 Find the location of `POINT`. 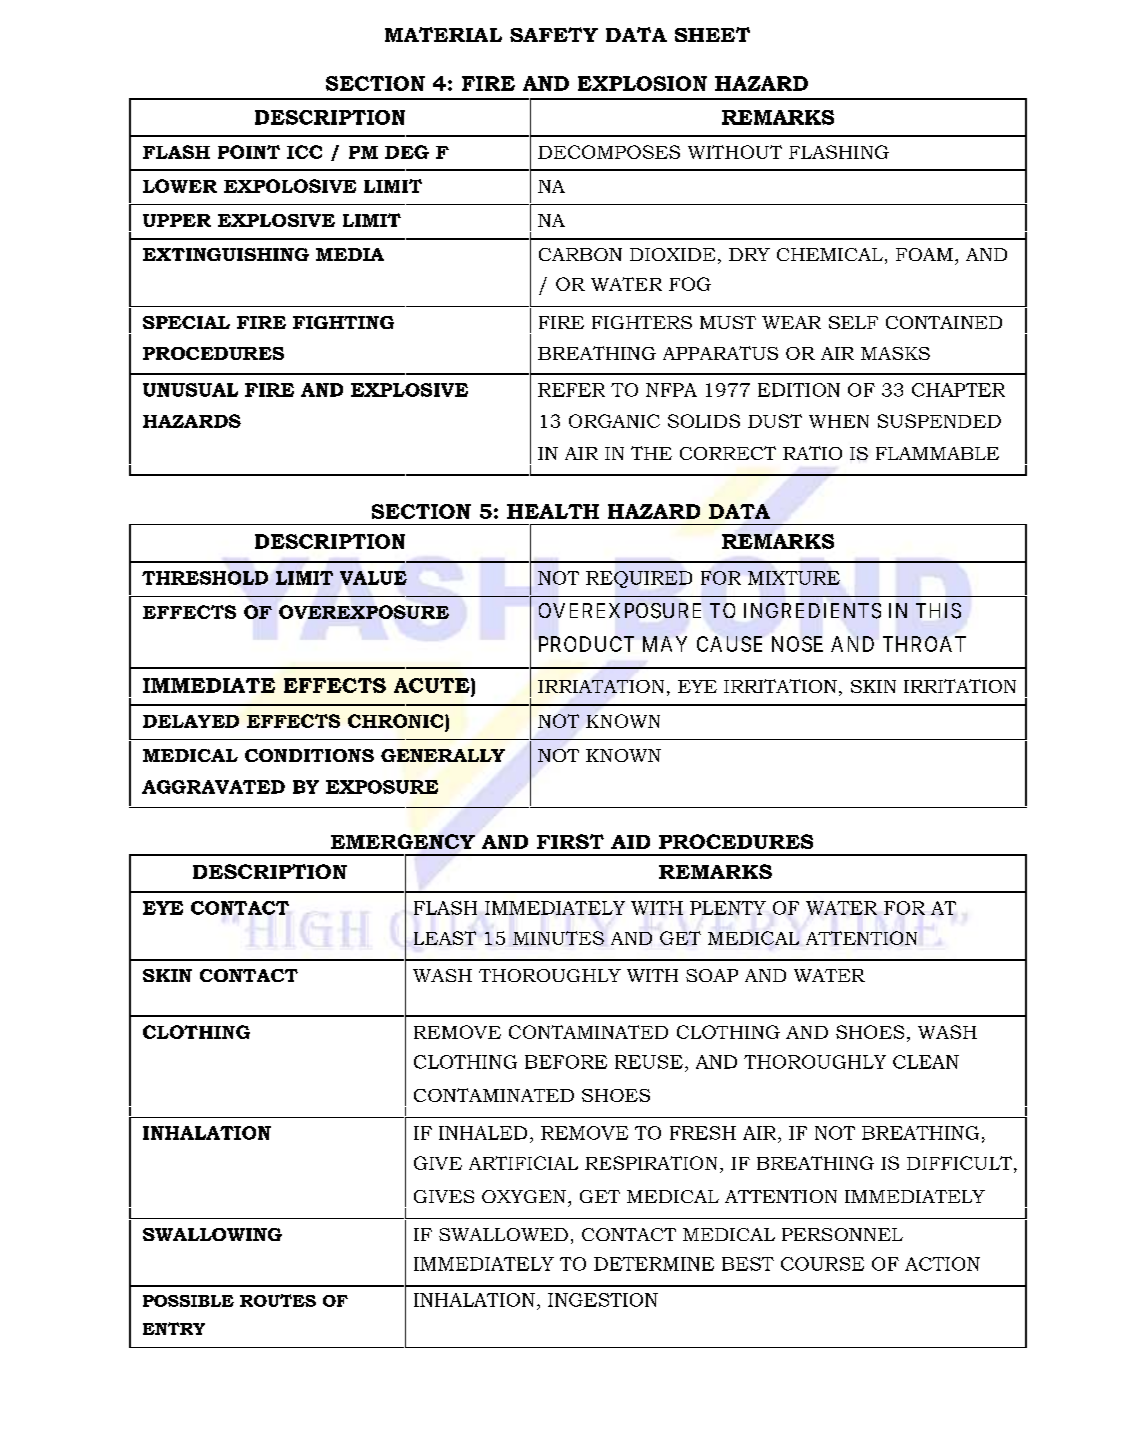

POINT is located at coordinates (249, 152).
